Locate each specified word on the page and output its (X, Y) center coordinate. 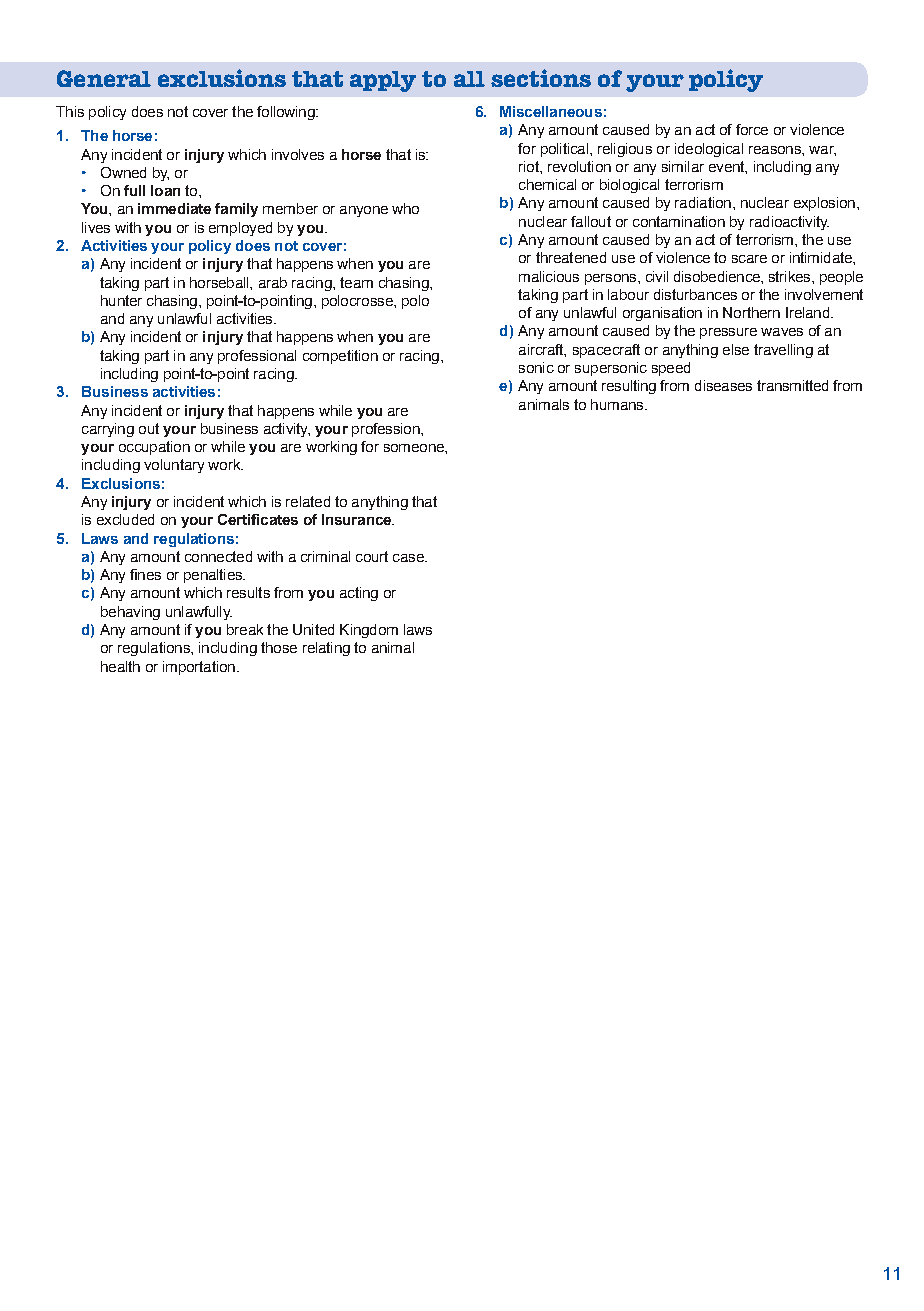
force (752, 129)
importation (199, 668)
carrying (108, 430)
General (104, 78)
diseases (723, 385)
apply (383, 81)
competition (340, 357)
